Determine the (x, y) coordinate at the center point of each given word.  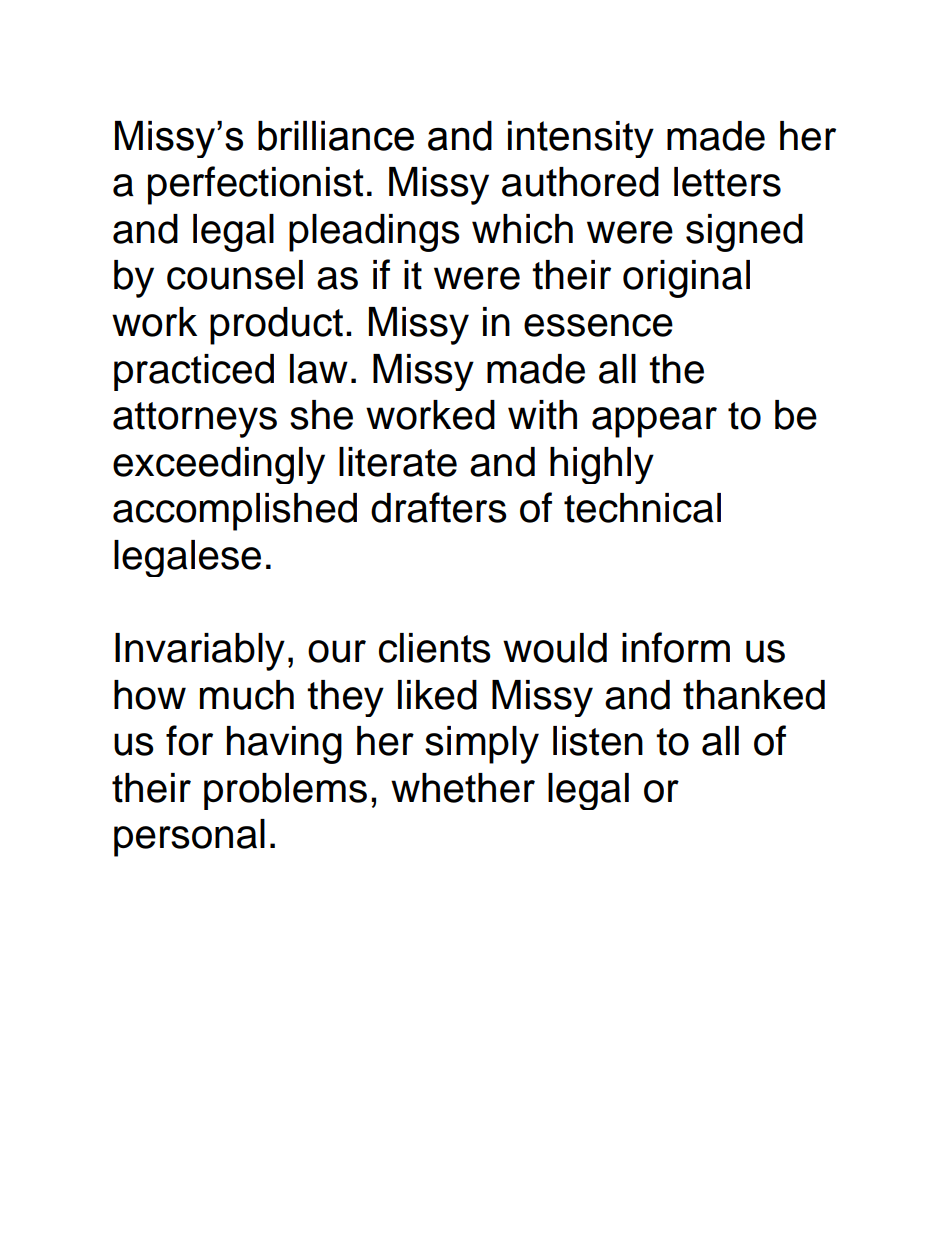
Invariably (200, 652)
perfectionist (255, 185)
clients (435, 648)
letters (727, 182)
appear (654, 422)
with (542, 415)
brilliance (336, 136)
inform (676, 647)
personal (189, 838)
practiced (194, 372)
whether (463, 788)
